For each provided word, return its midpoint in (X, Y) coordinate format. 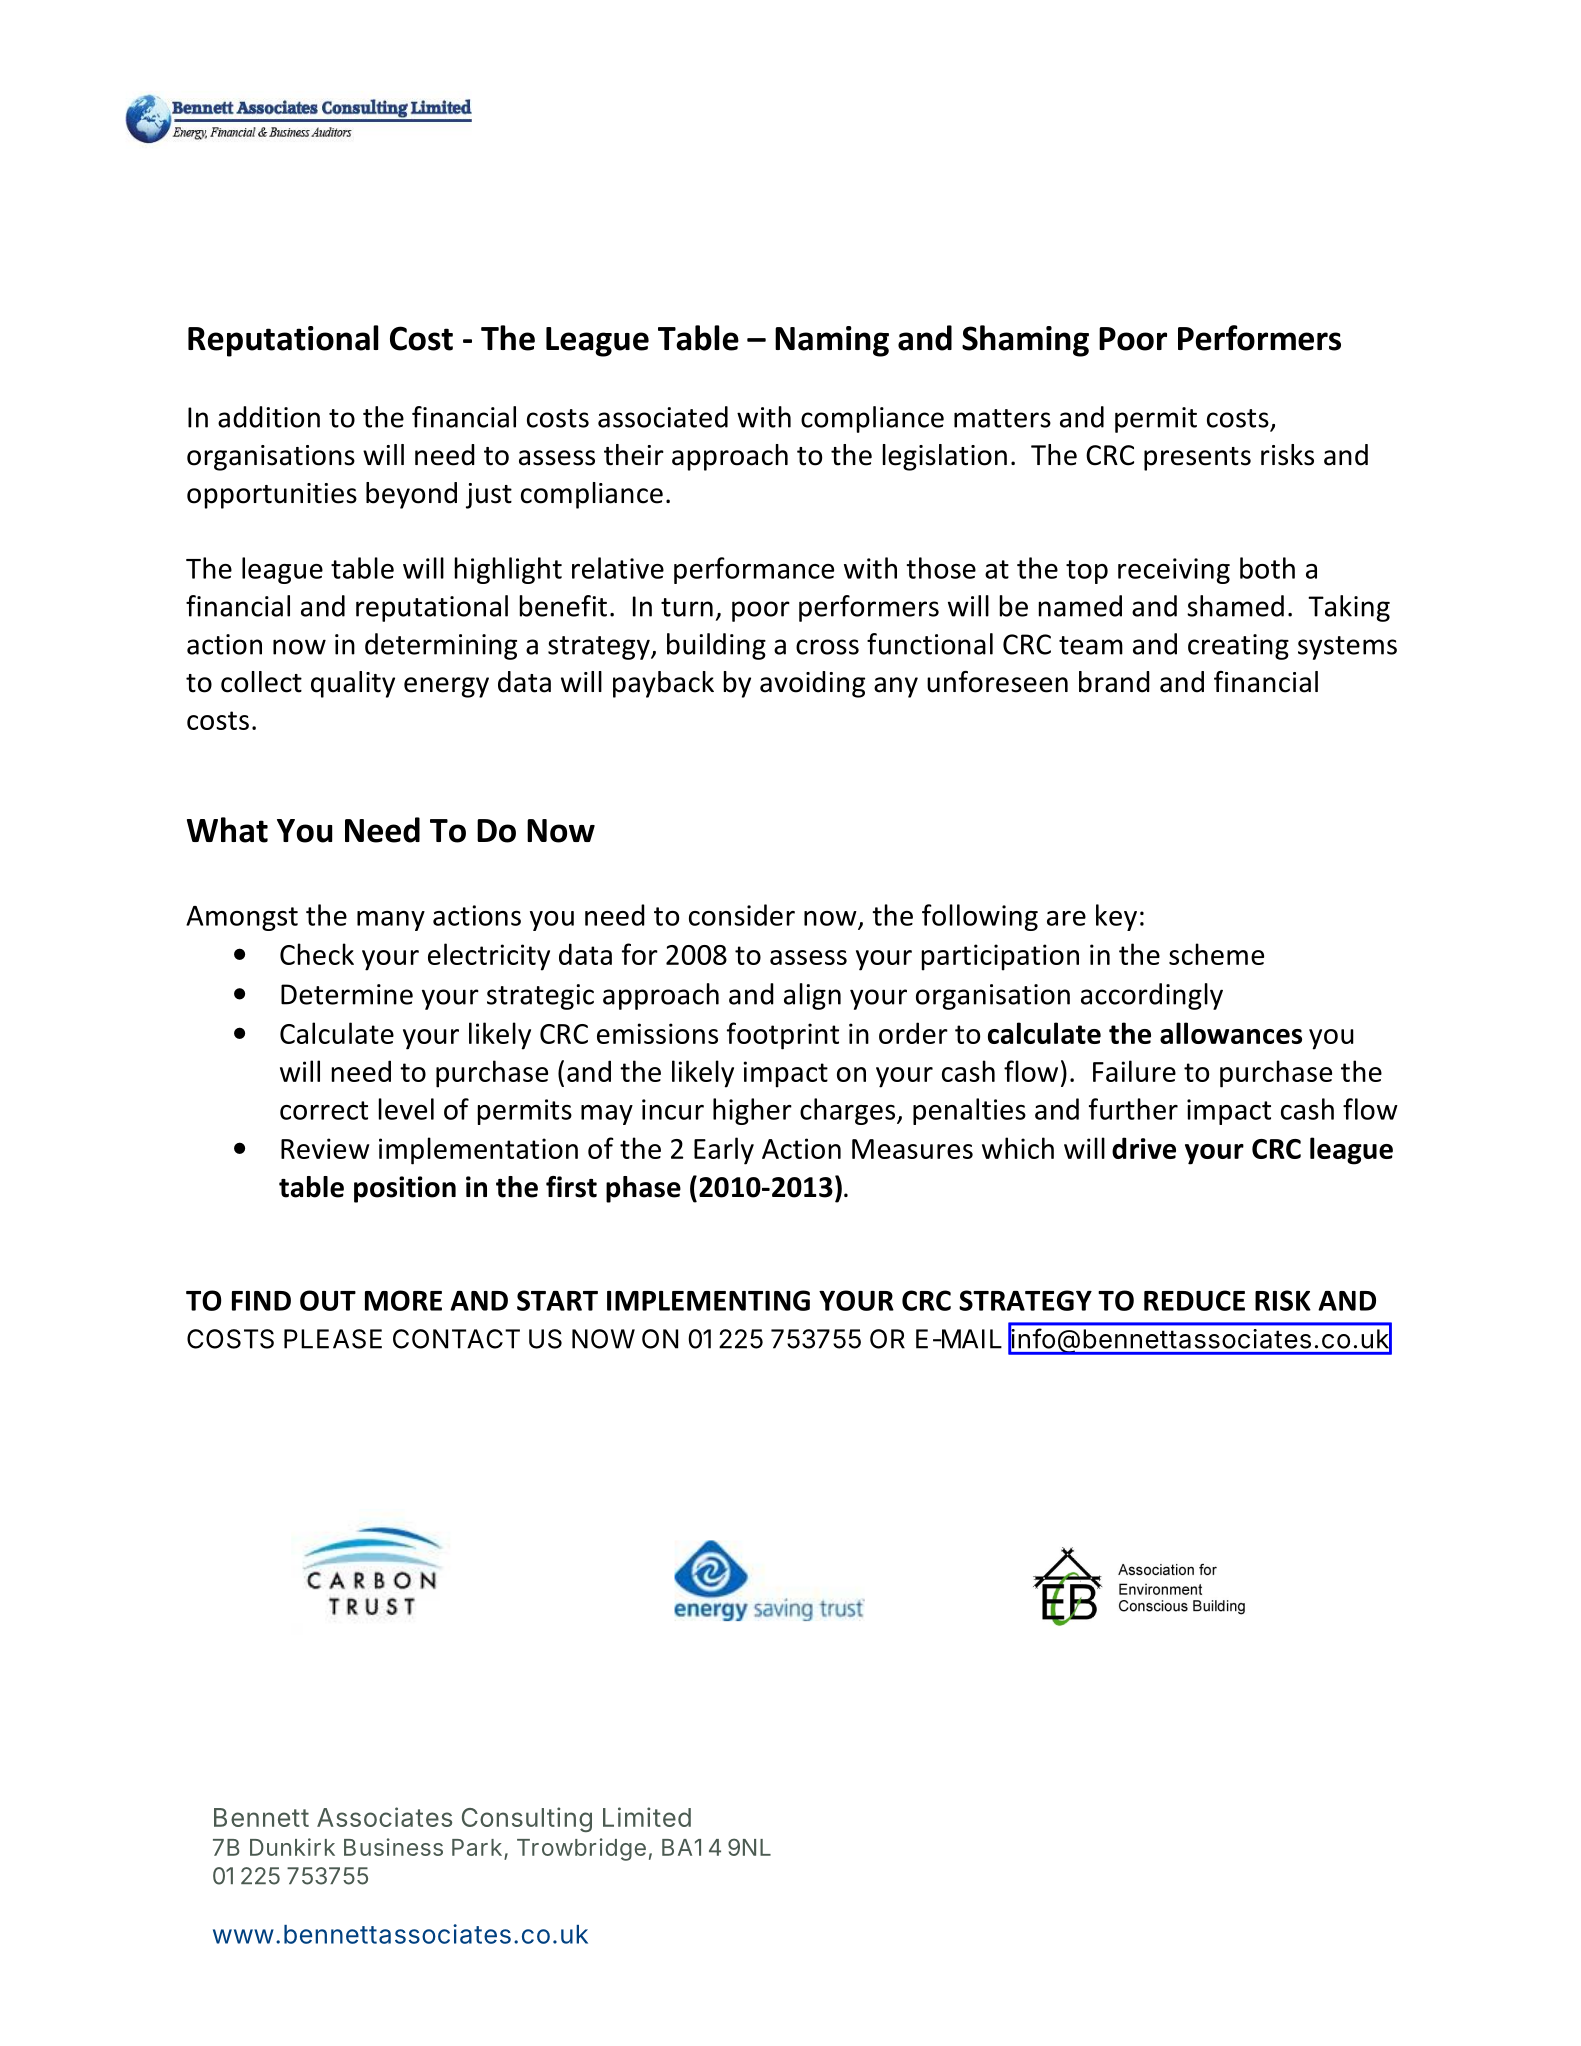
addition (269, 417)
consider (742, 915)
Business (393, 1847)
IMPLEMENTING (708, 1300)
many (391, 921)
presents (1197, 459)
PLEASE (333, 1339)
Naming (832, 341)
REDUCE (1194, 1300)
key (1116, 917)
